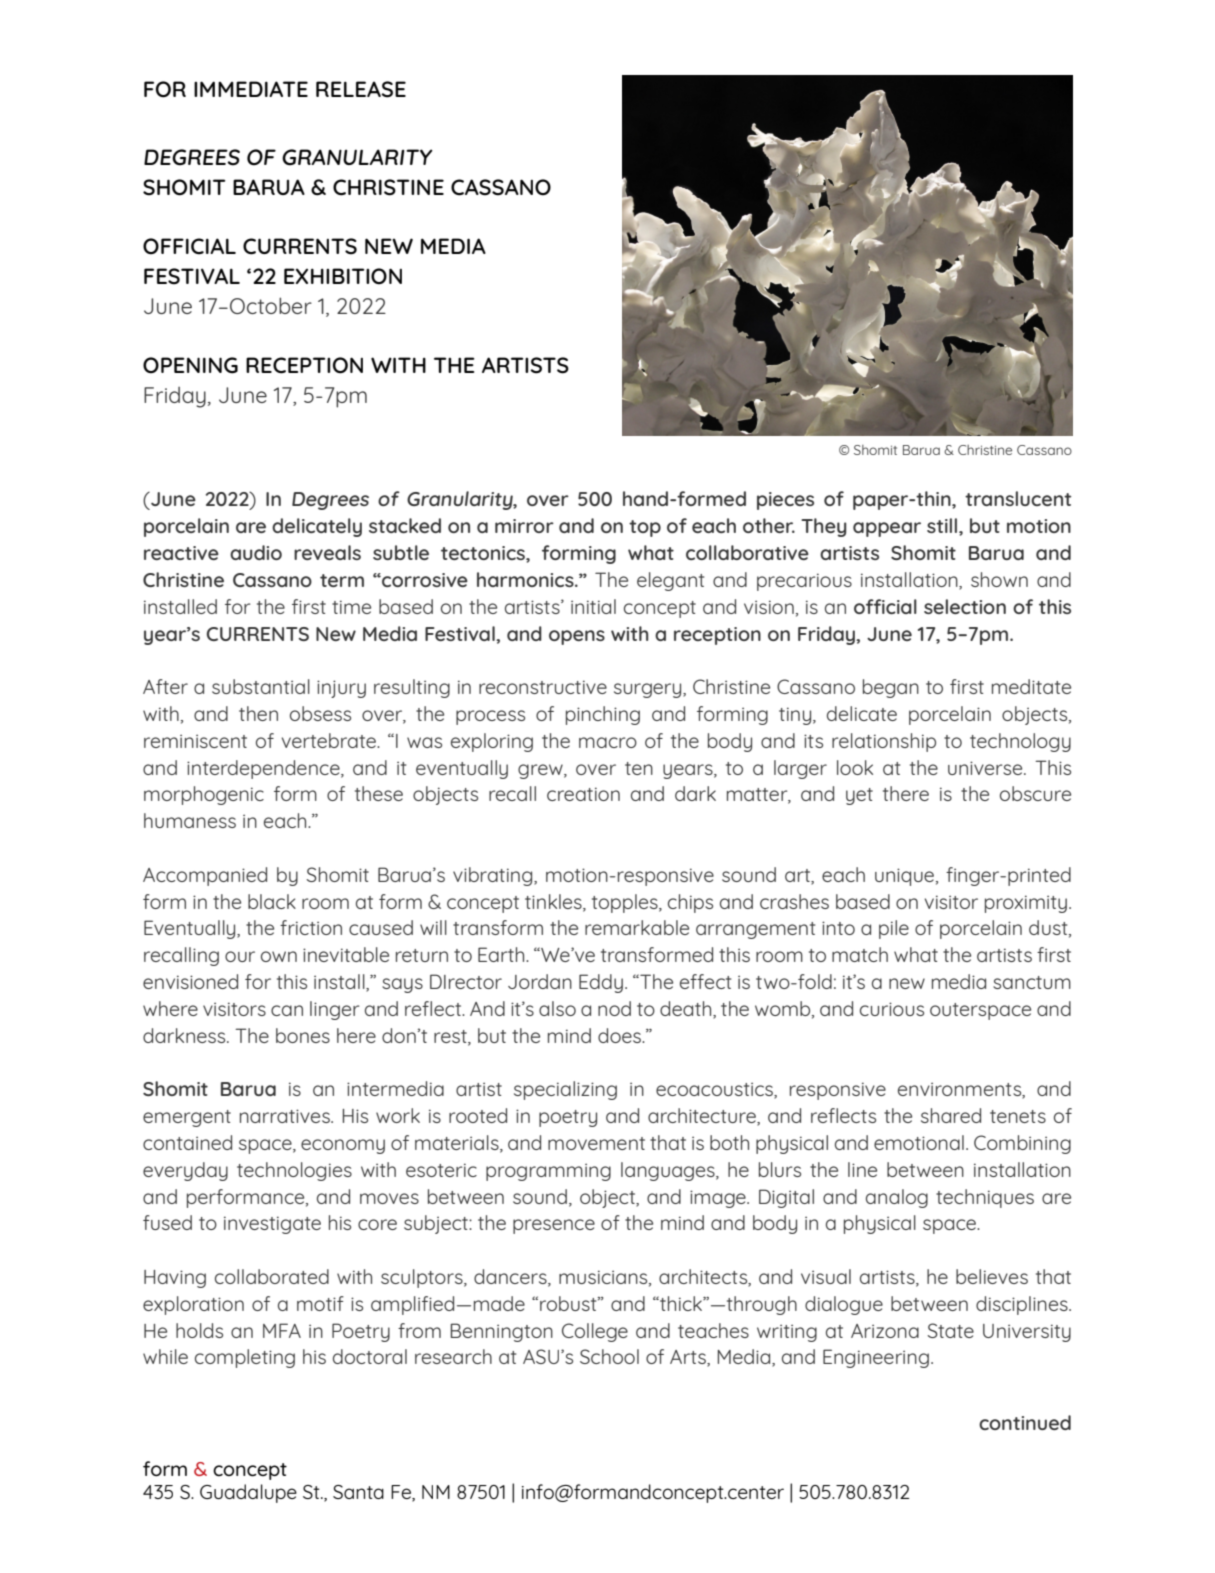  I want to click on RELEASE, so click(361, 89).
